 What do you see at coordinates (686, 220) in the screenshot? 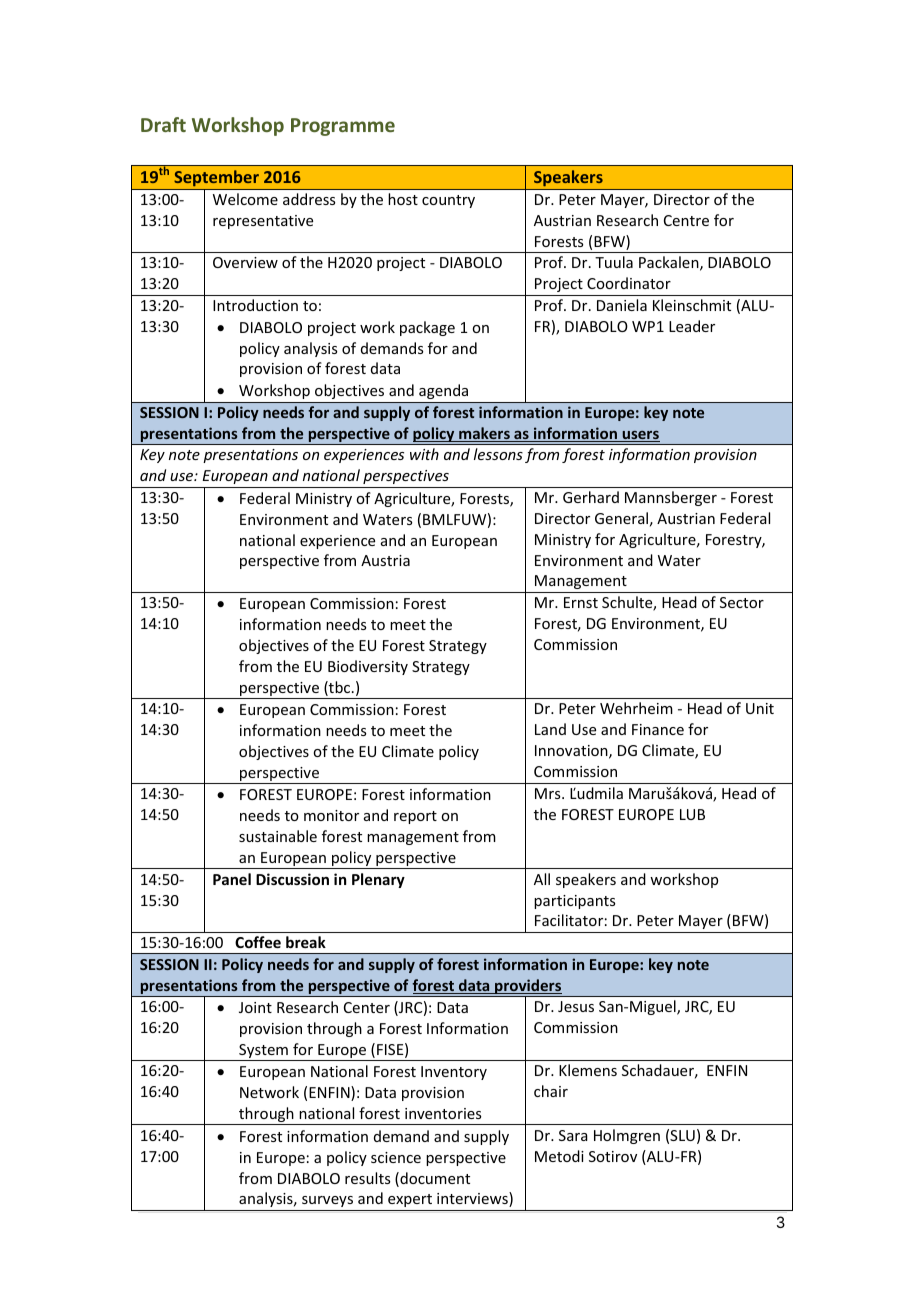
I see `Centre` at bounding box center [686, 220].
